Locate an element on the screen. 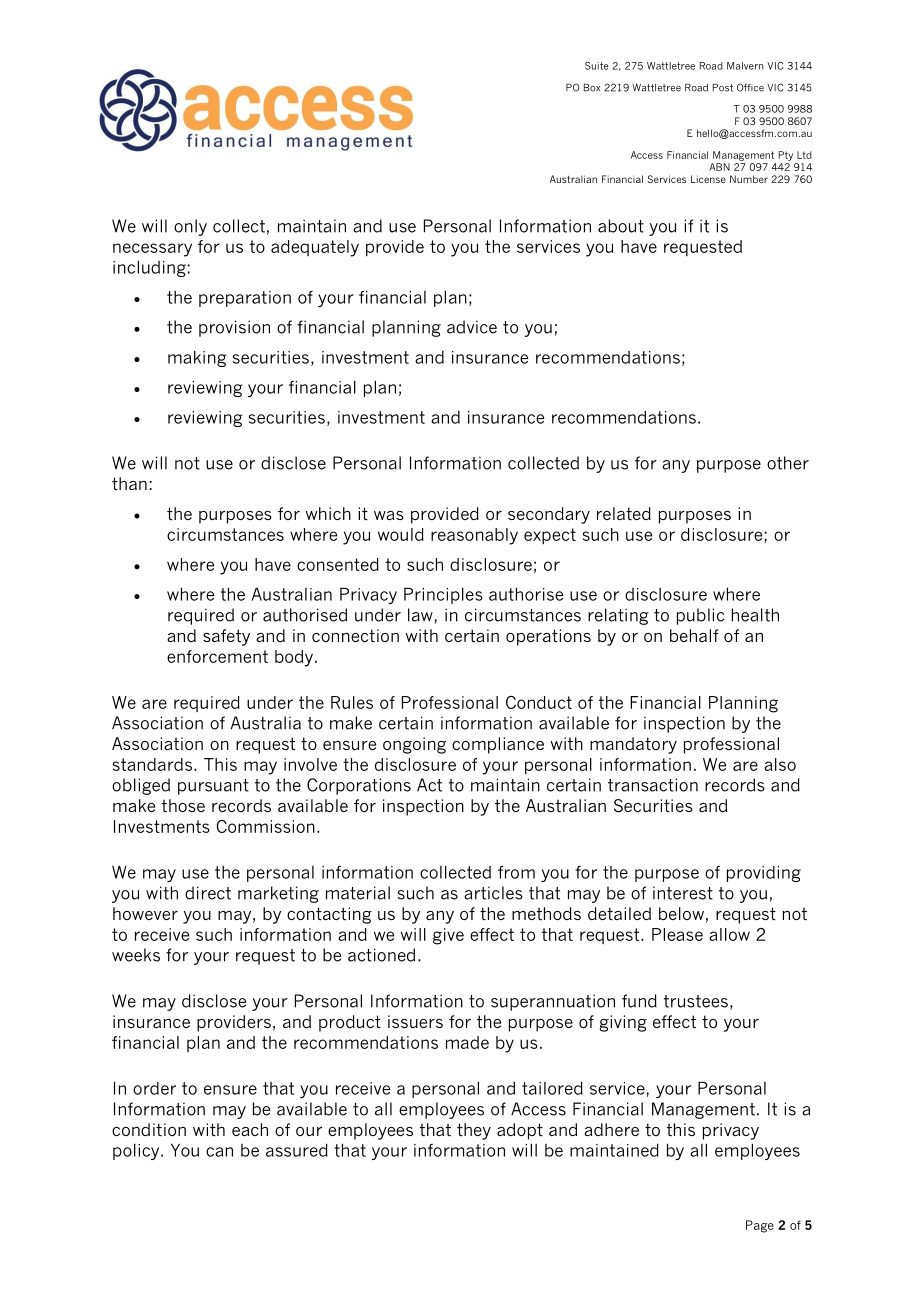 The image size is (924, 1308). Box is located at coordinates (592, 87).
